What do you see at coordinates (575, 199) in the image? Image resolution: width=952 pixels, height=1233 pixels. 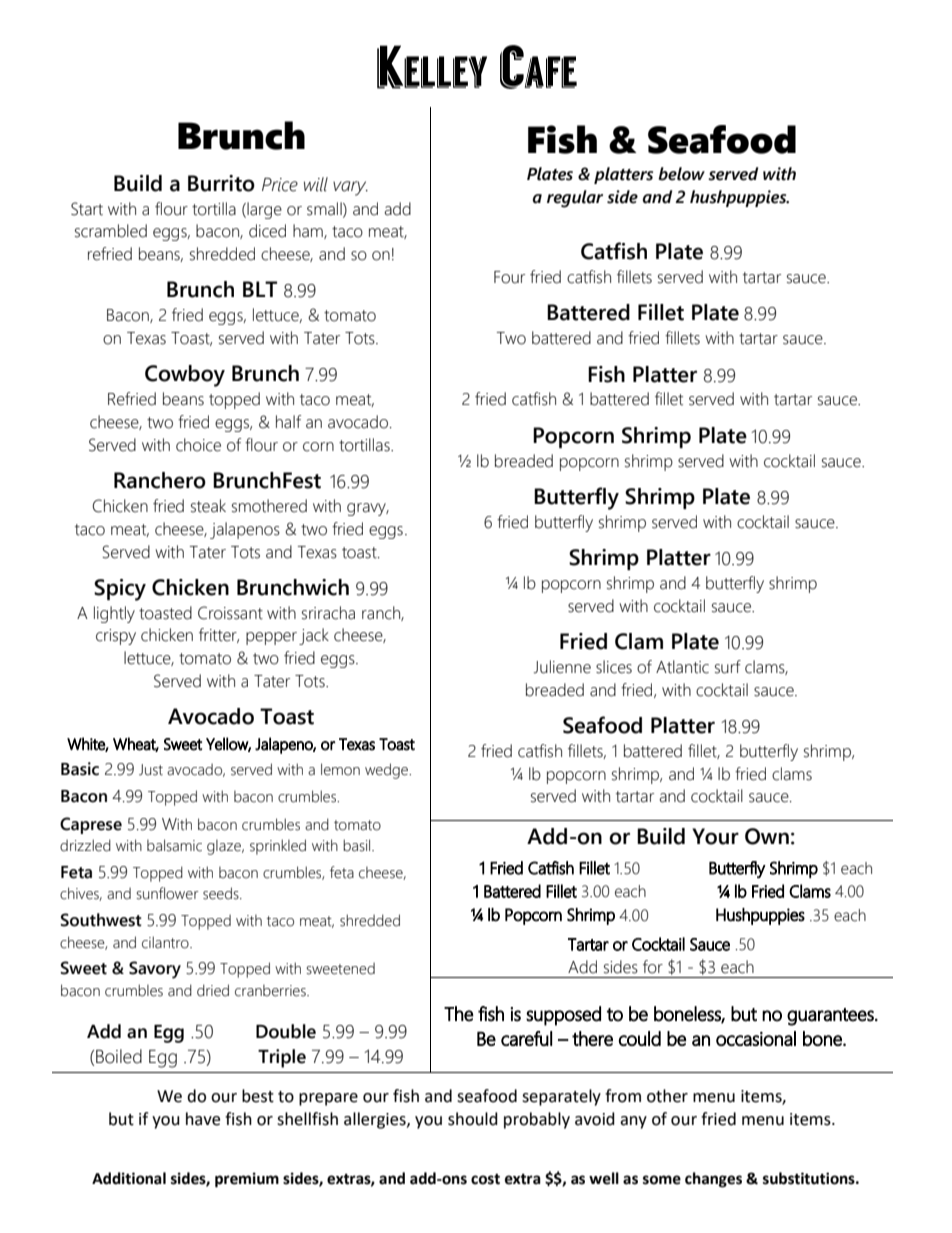 I see `regular` at bounding box center [575, 199].
